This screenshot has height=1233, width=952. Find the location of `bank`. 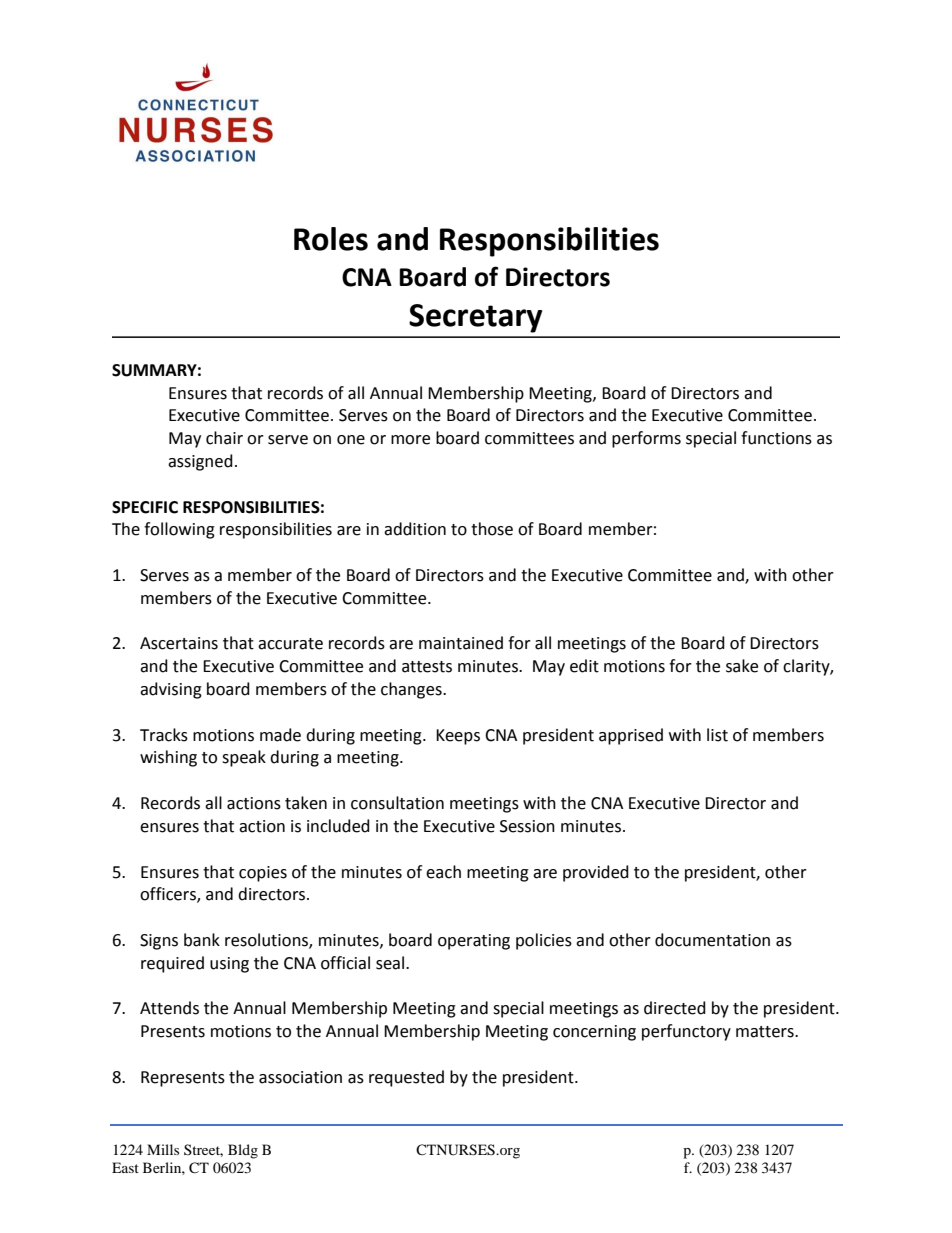

bank is located at coordinates (202, 940).
